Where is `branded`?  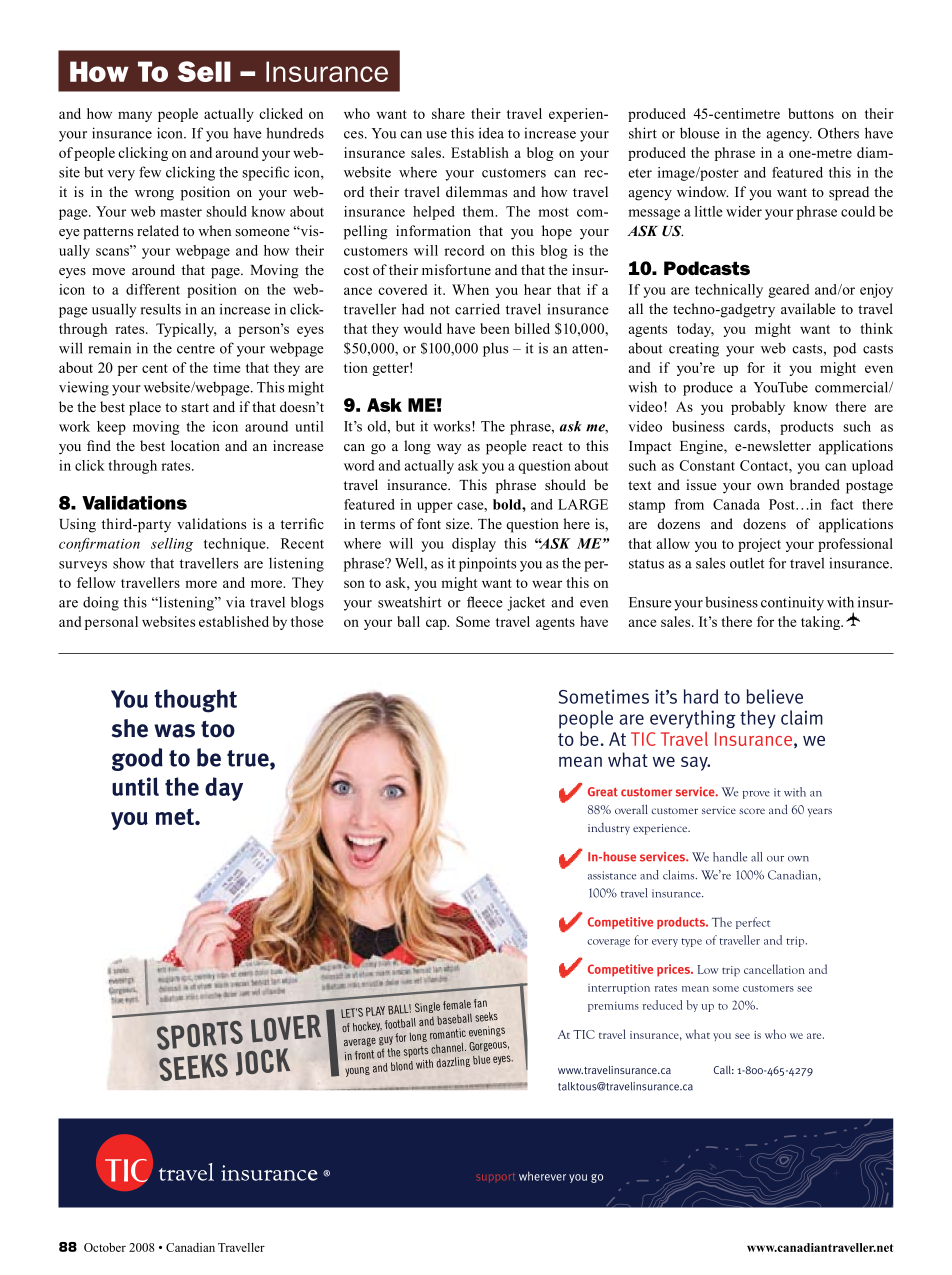
branded is located at coordinates (815, 484).
